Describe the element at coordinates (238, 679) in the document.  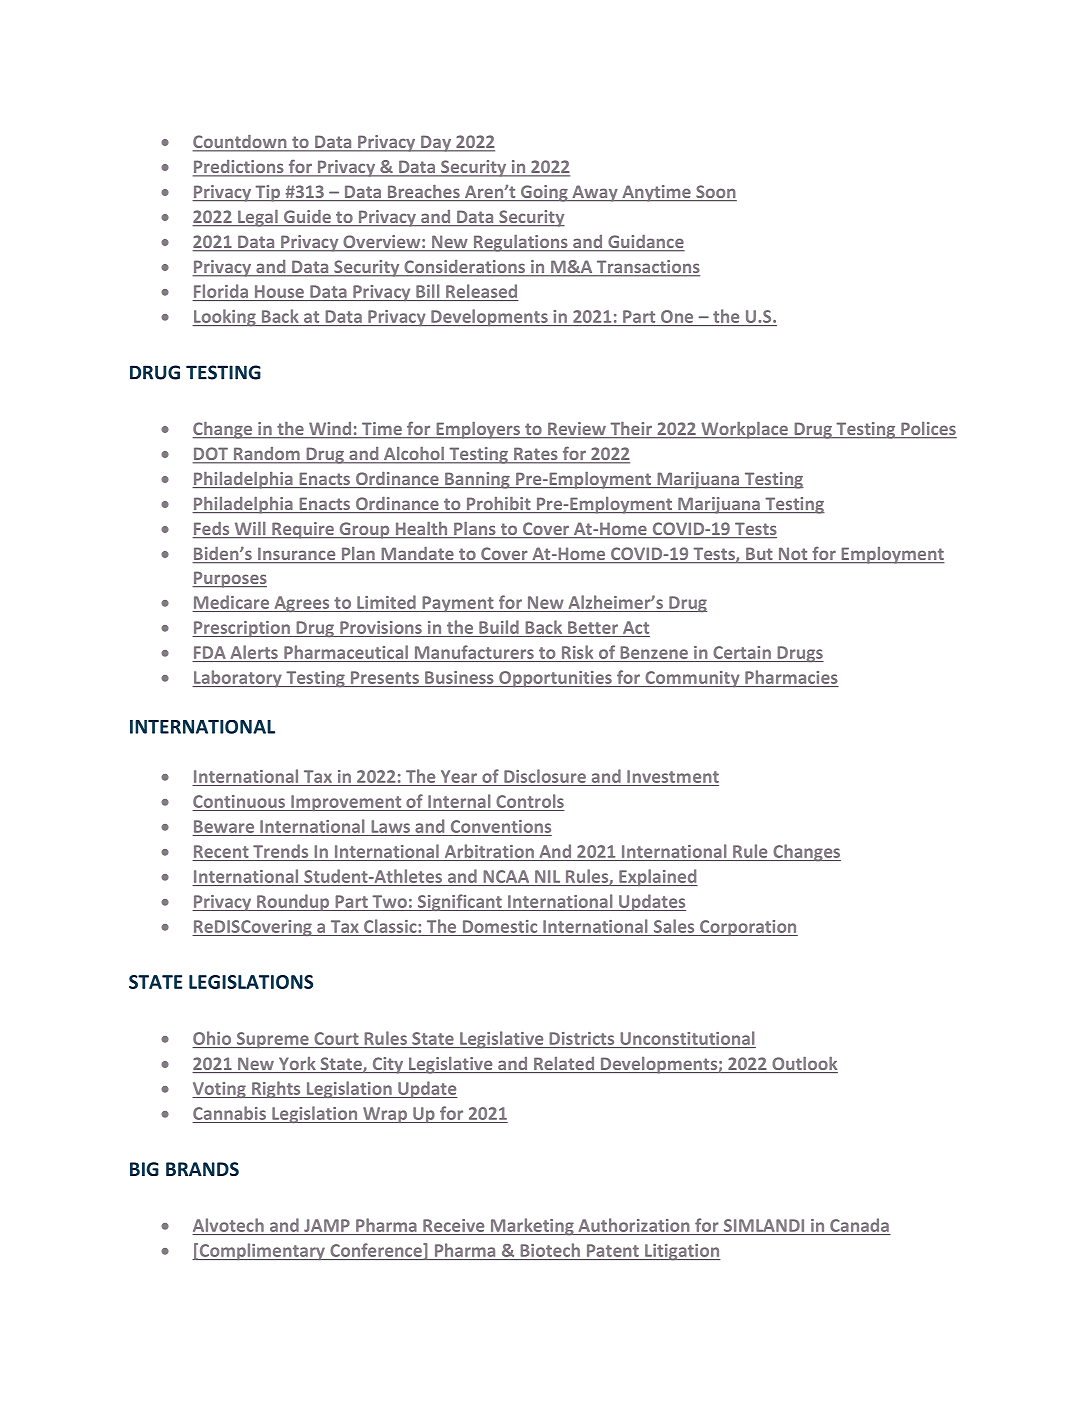
I see `Laboratory` at that location.
